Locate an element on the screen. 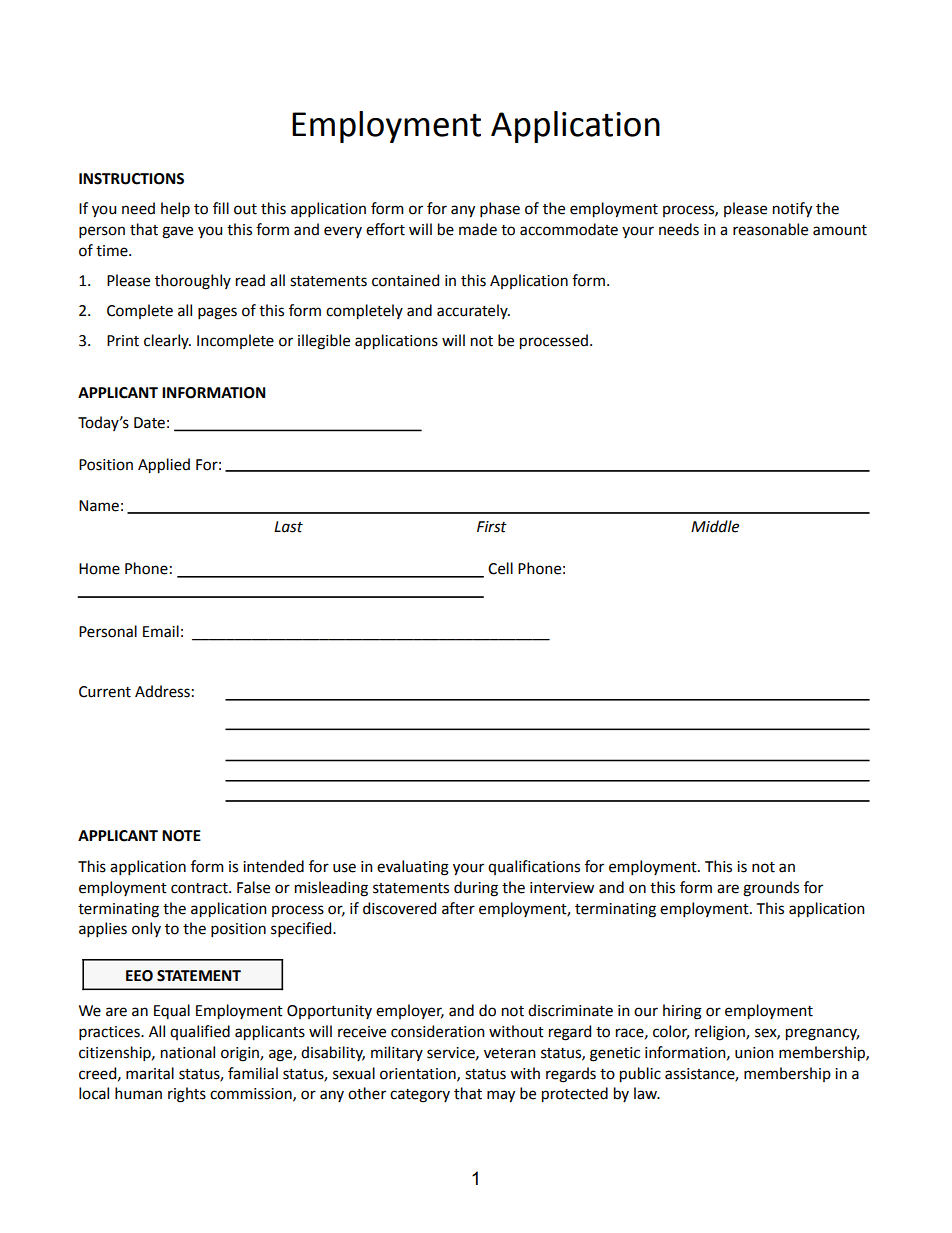 The width and height of the screenshot is (952, 1233). phase is located at coordinates (500, 209).
